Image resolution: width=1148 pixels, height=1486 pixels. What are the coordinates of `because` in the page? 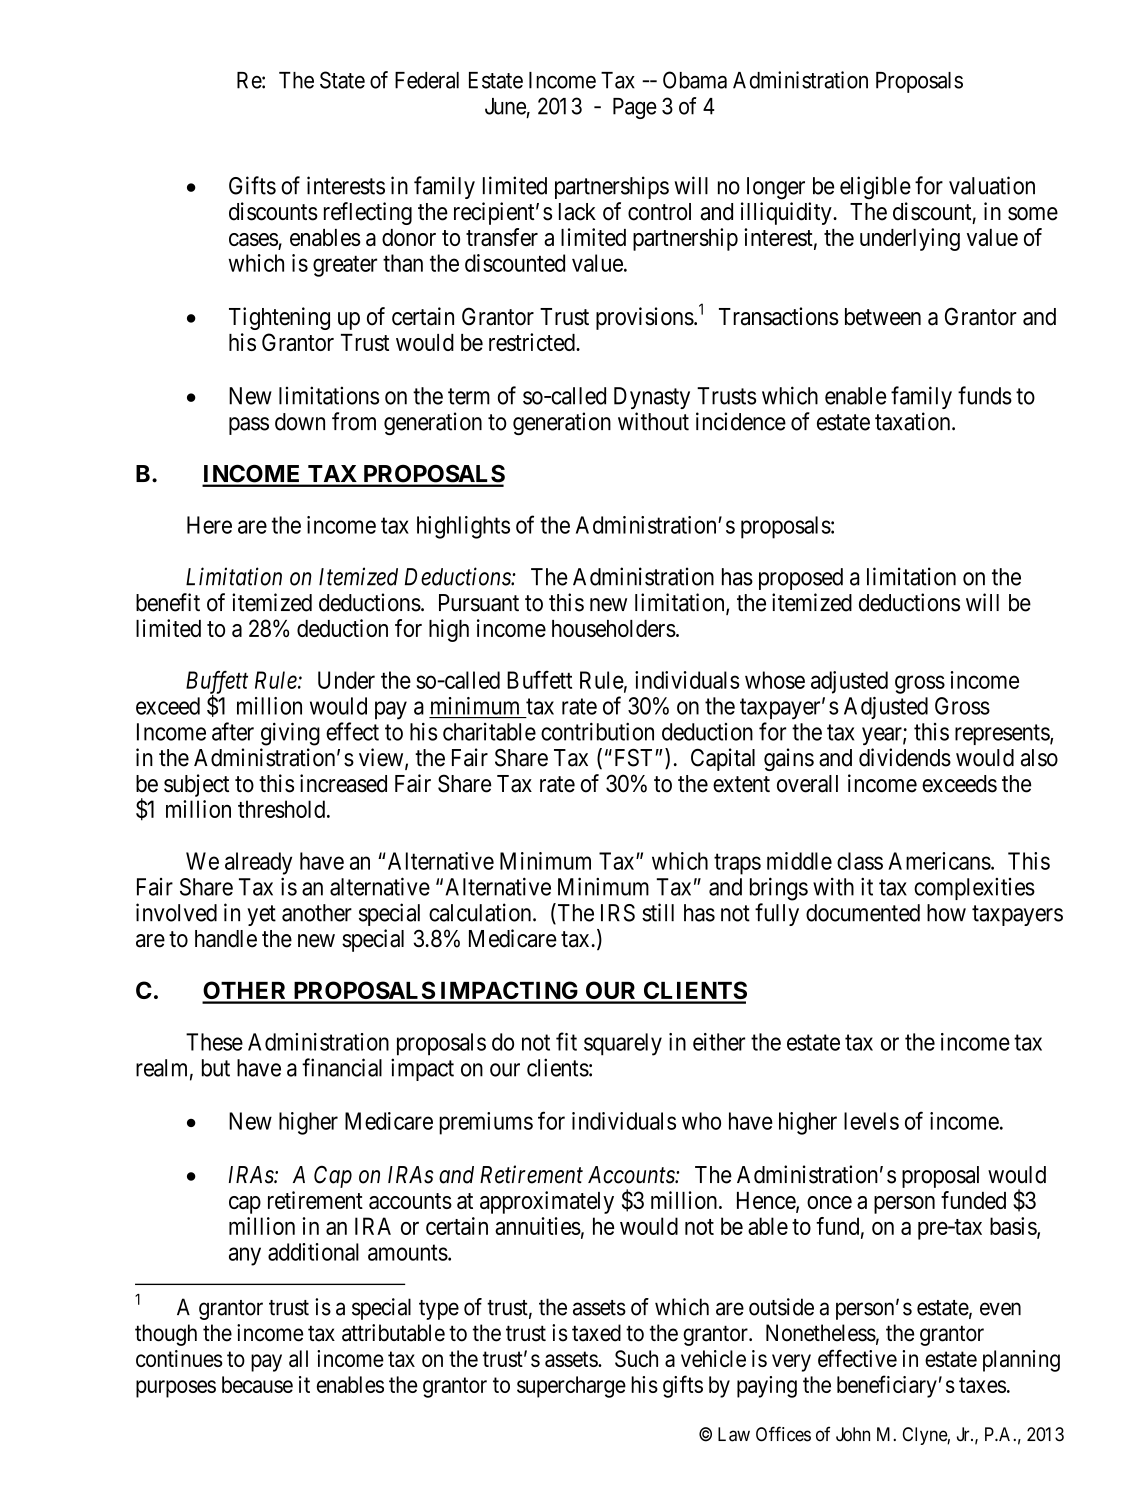 It's located at (257, 1384).
